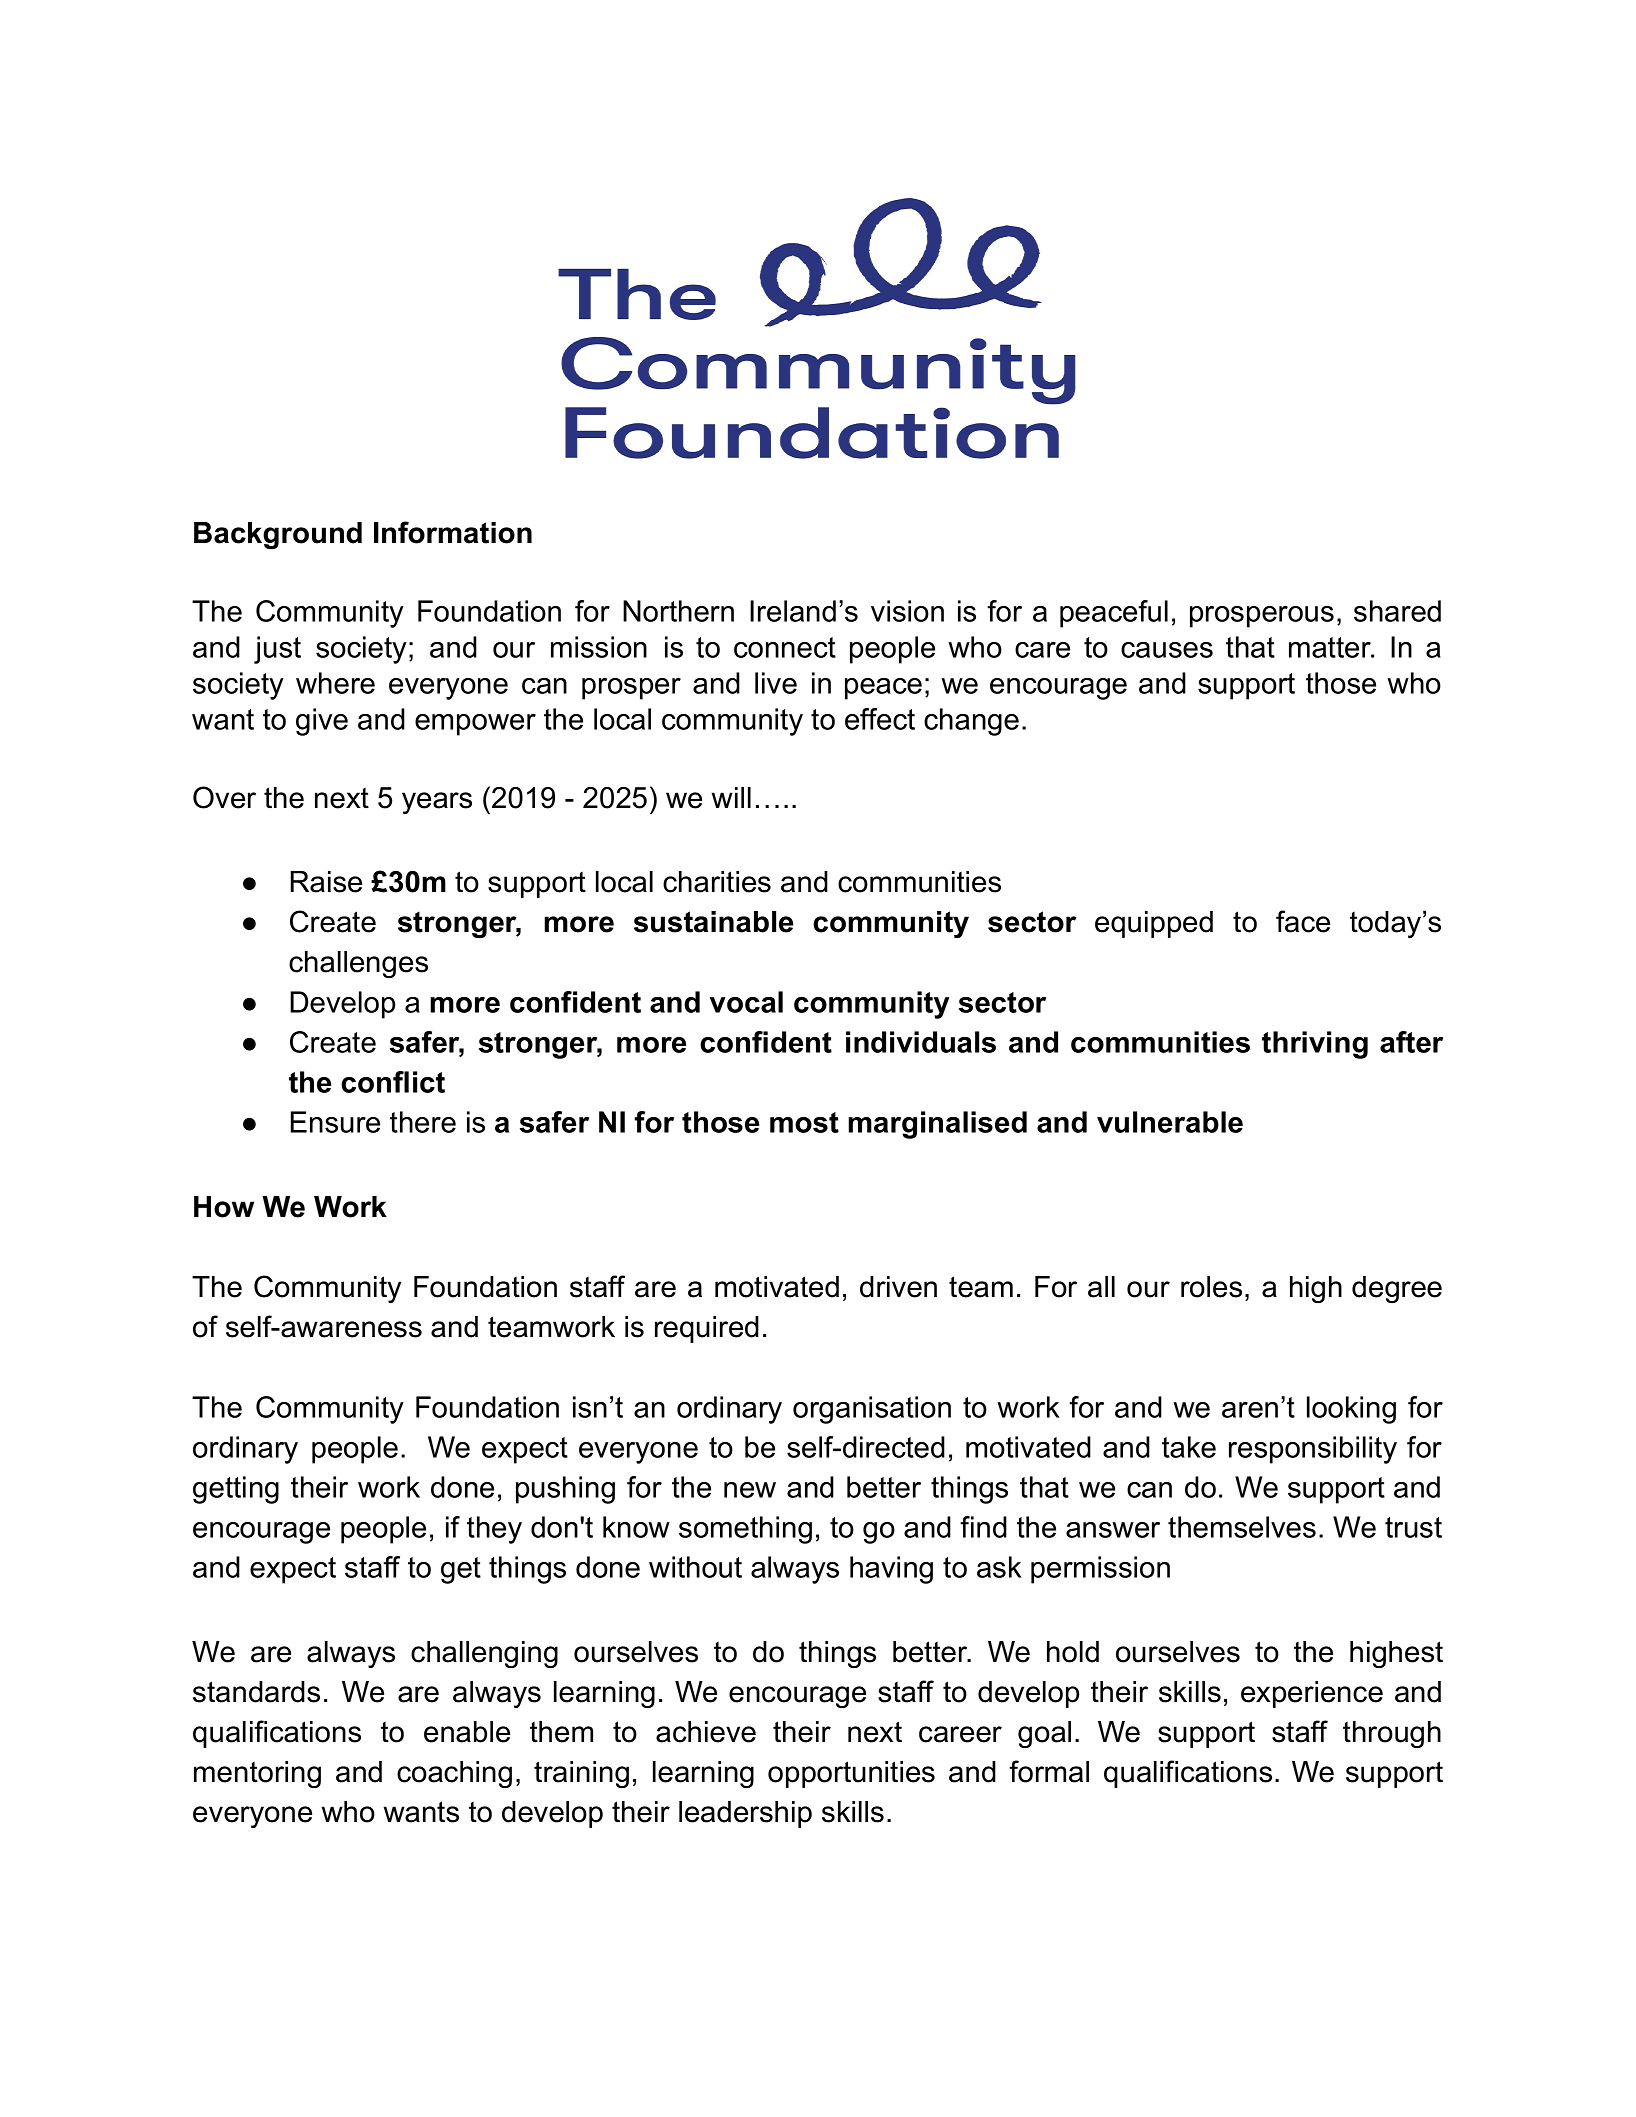 This screenshot has width=1636, height=2117. Describe the element at coordinates (804, 1122) in the screenshot. I see `most` at that location.
